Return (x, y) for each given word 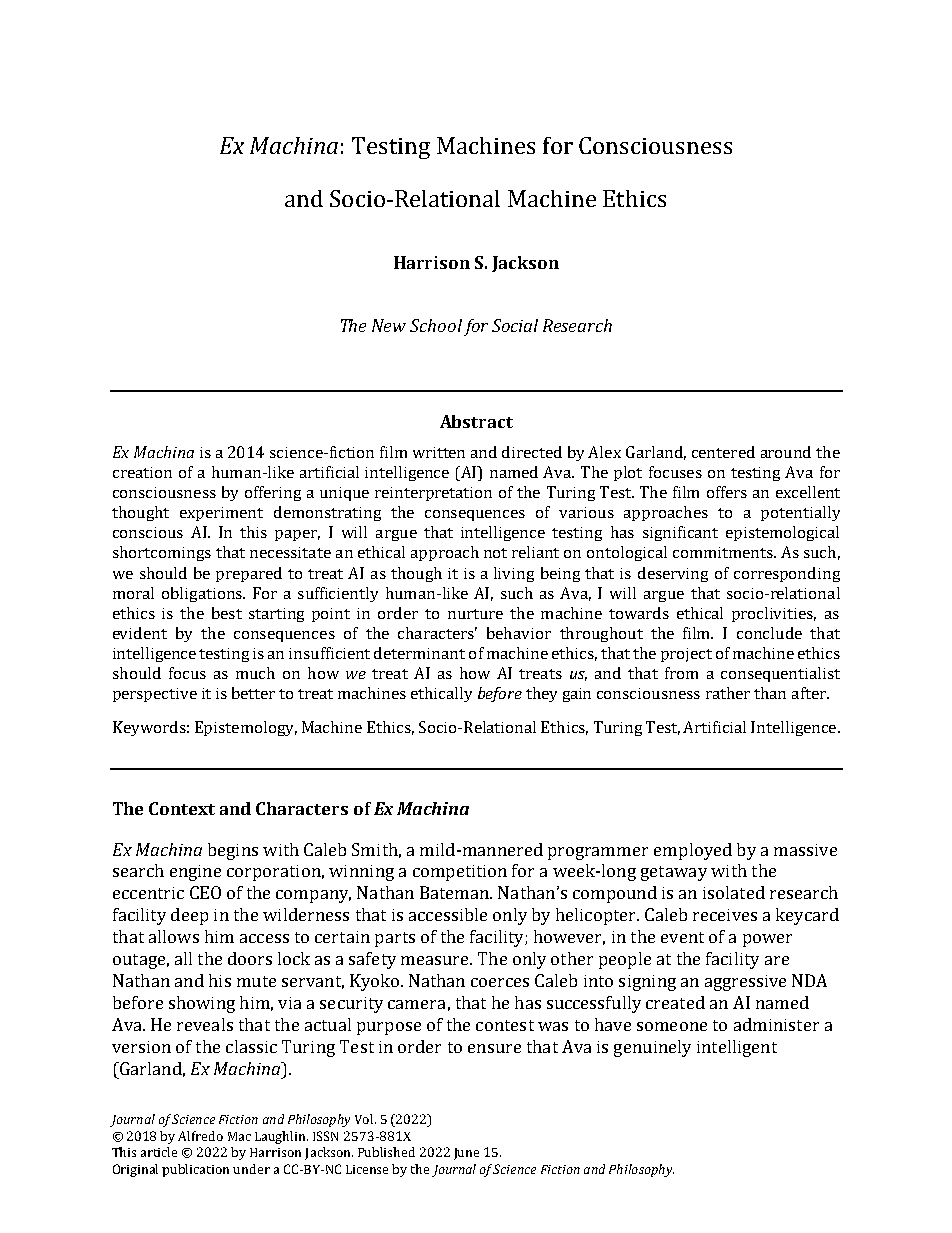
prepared (249, 574)
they (541, 694)
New (389, 325)
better (253, 693)
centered (723, 452)
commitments (724, 552)
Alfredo (200, 1136)
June (466, 1154)
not (495, 553)
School (436, 325)
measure (436, 960)
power (767, 940)
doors (250, 958)
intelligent (737, 1048)
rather (728, 693)
